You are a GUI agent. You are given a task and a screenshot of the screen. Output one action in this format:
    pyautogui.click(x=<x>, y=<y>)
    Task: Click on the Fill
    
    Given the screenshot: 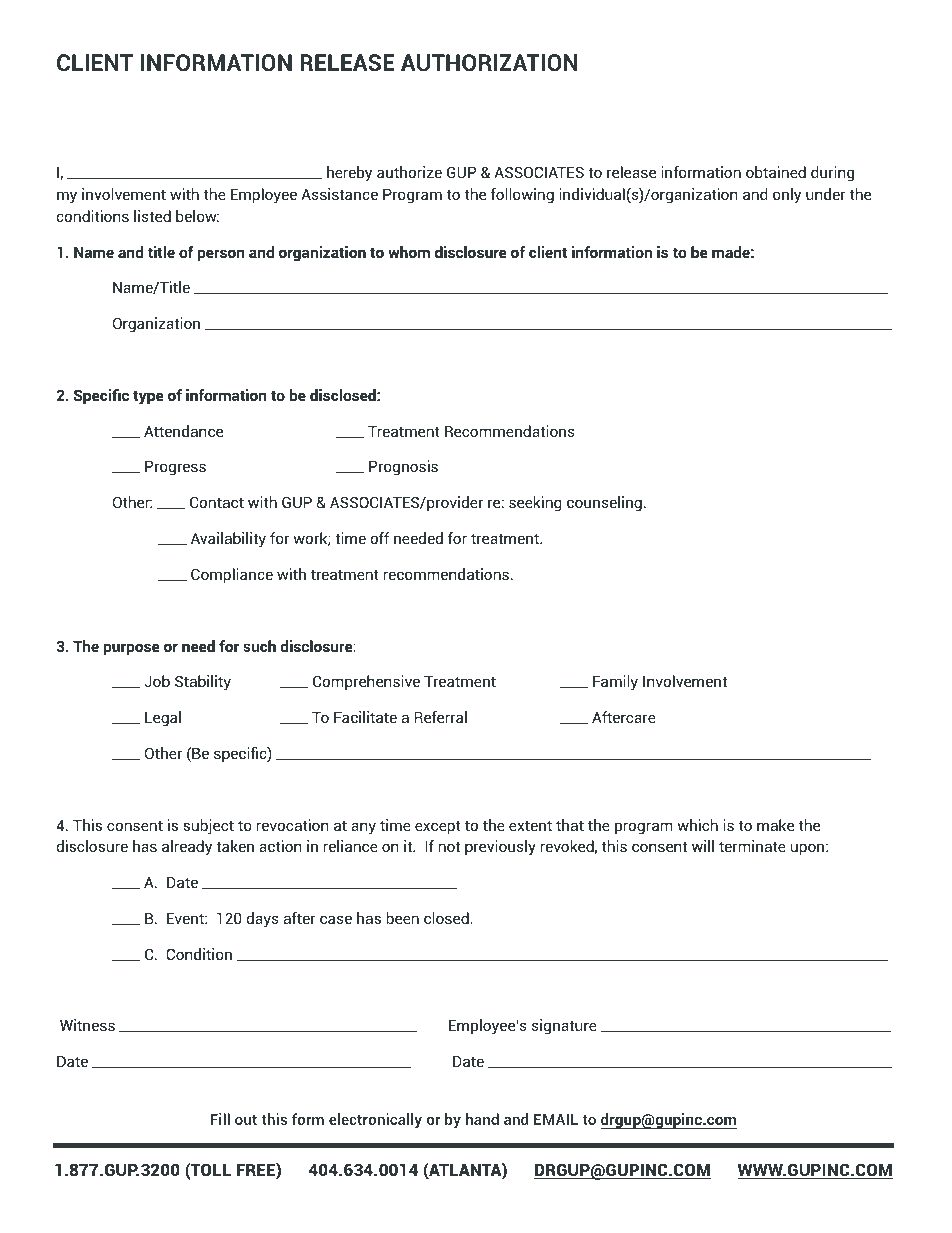 What is the action you would take?
    pyautogui.click(x=220, y=1119)
